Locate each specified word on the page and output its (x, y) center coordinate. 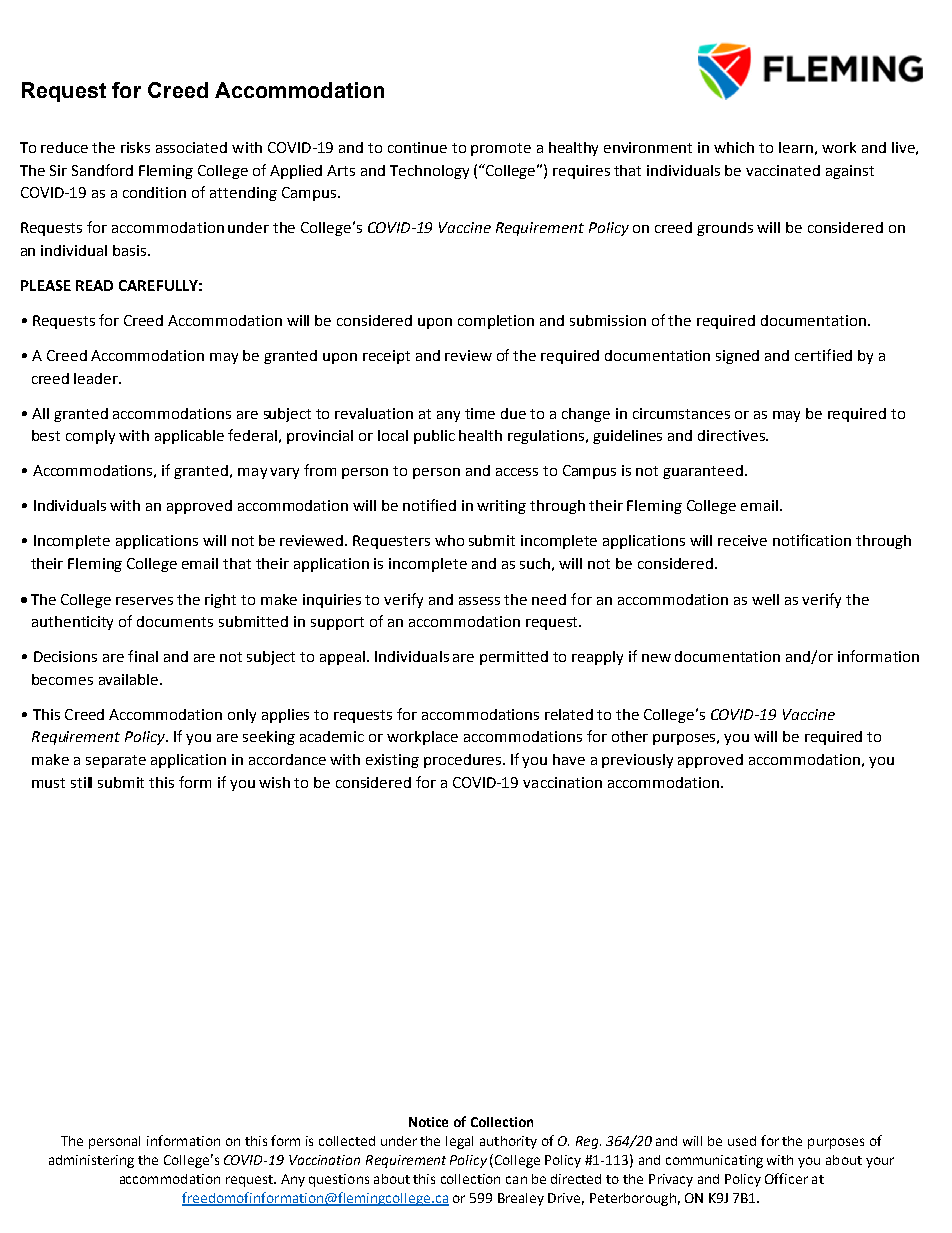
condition (154, 192)
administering (91, 1161)
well (765, 599)
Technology (429, 172)
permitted (514, 658)
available (130, 679)
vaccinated (783, 170)
